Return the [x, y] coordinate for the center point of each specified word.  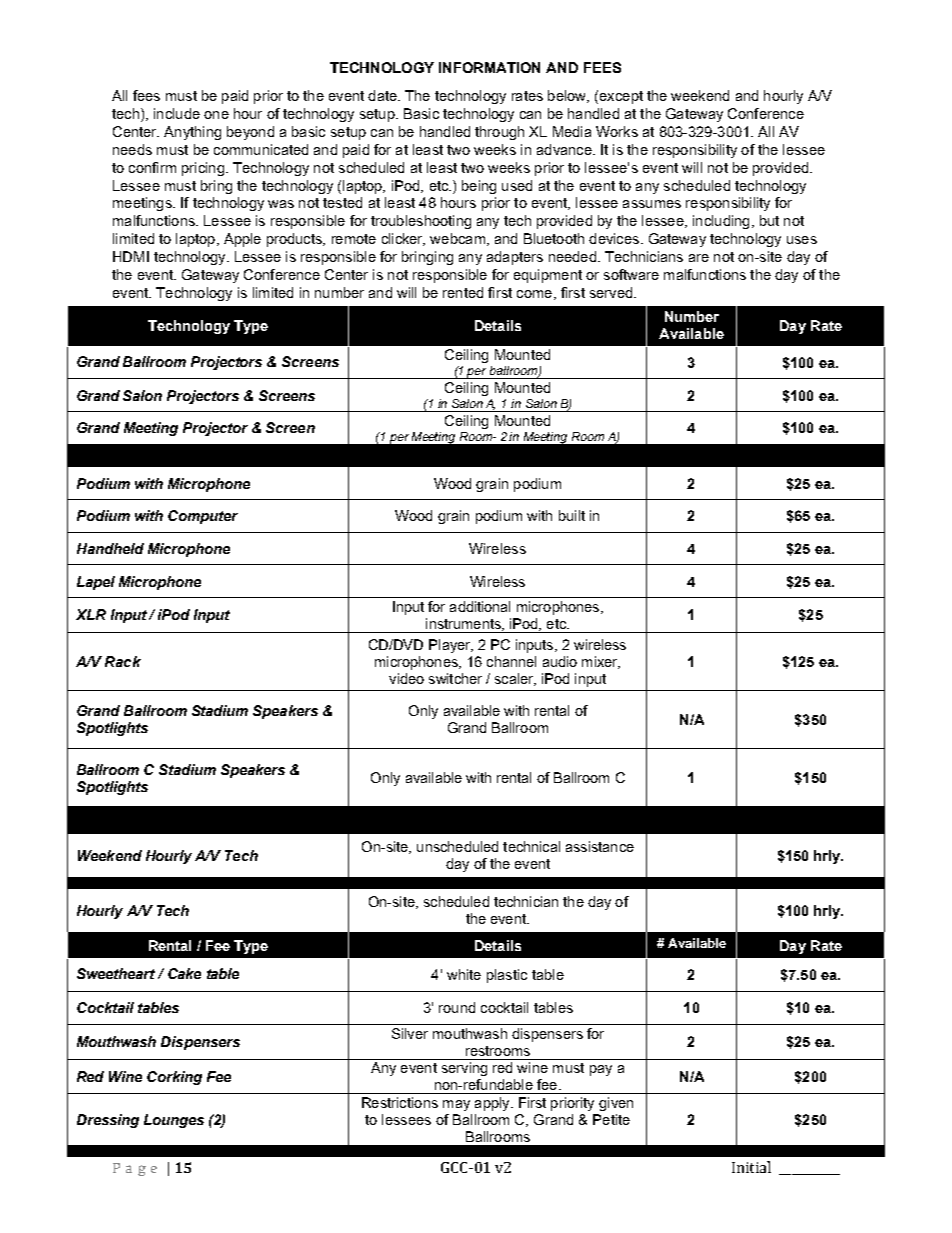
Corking [174, 1078]
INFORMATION [489, 67]
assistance [600, 846]
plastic [507, 976]
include [177, 113]
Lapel [96, 583]
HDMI [131, 256]
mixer [601, 662]
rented [463, 292]
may [456, 1105]
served [611, 292]
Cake [184, 973]
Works [617, 131]
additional [480, 606]
